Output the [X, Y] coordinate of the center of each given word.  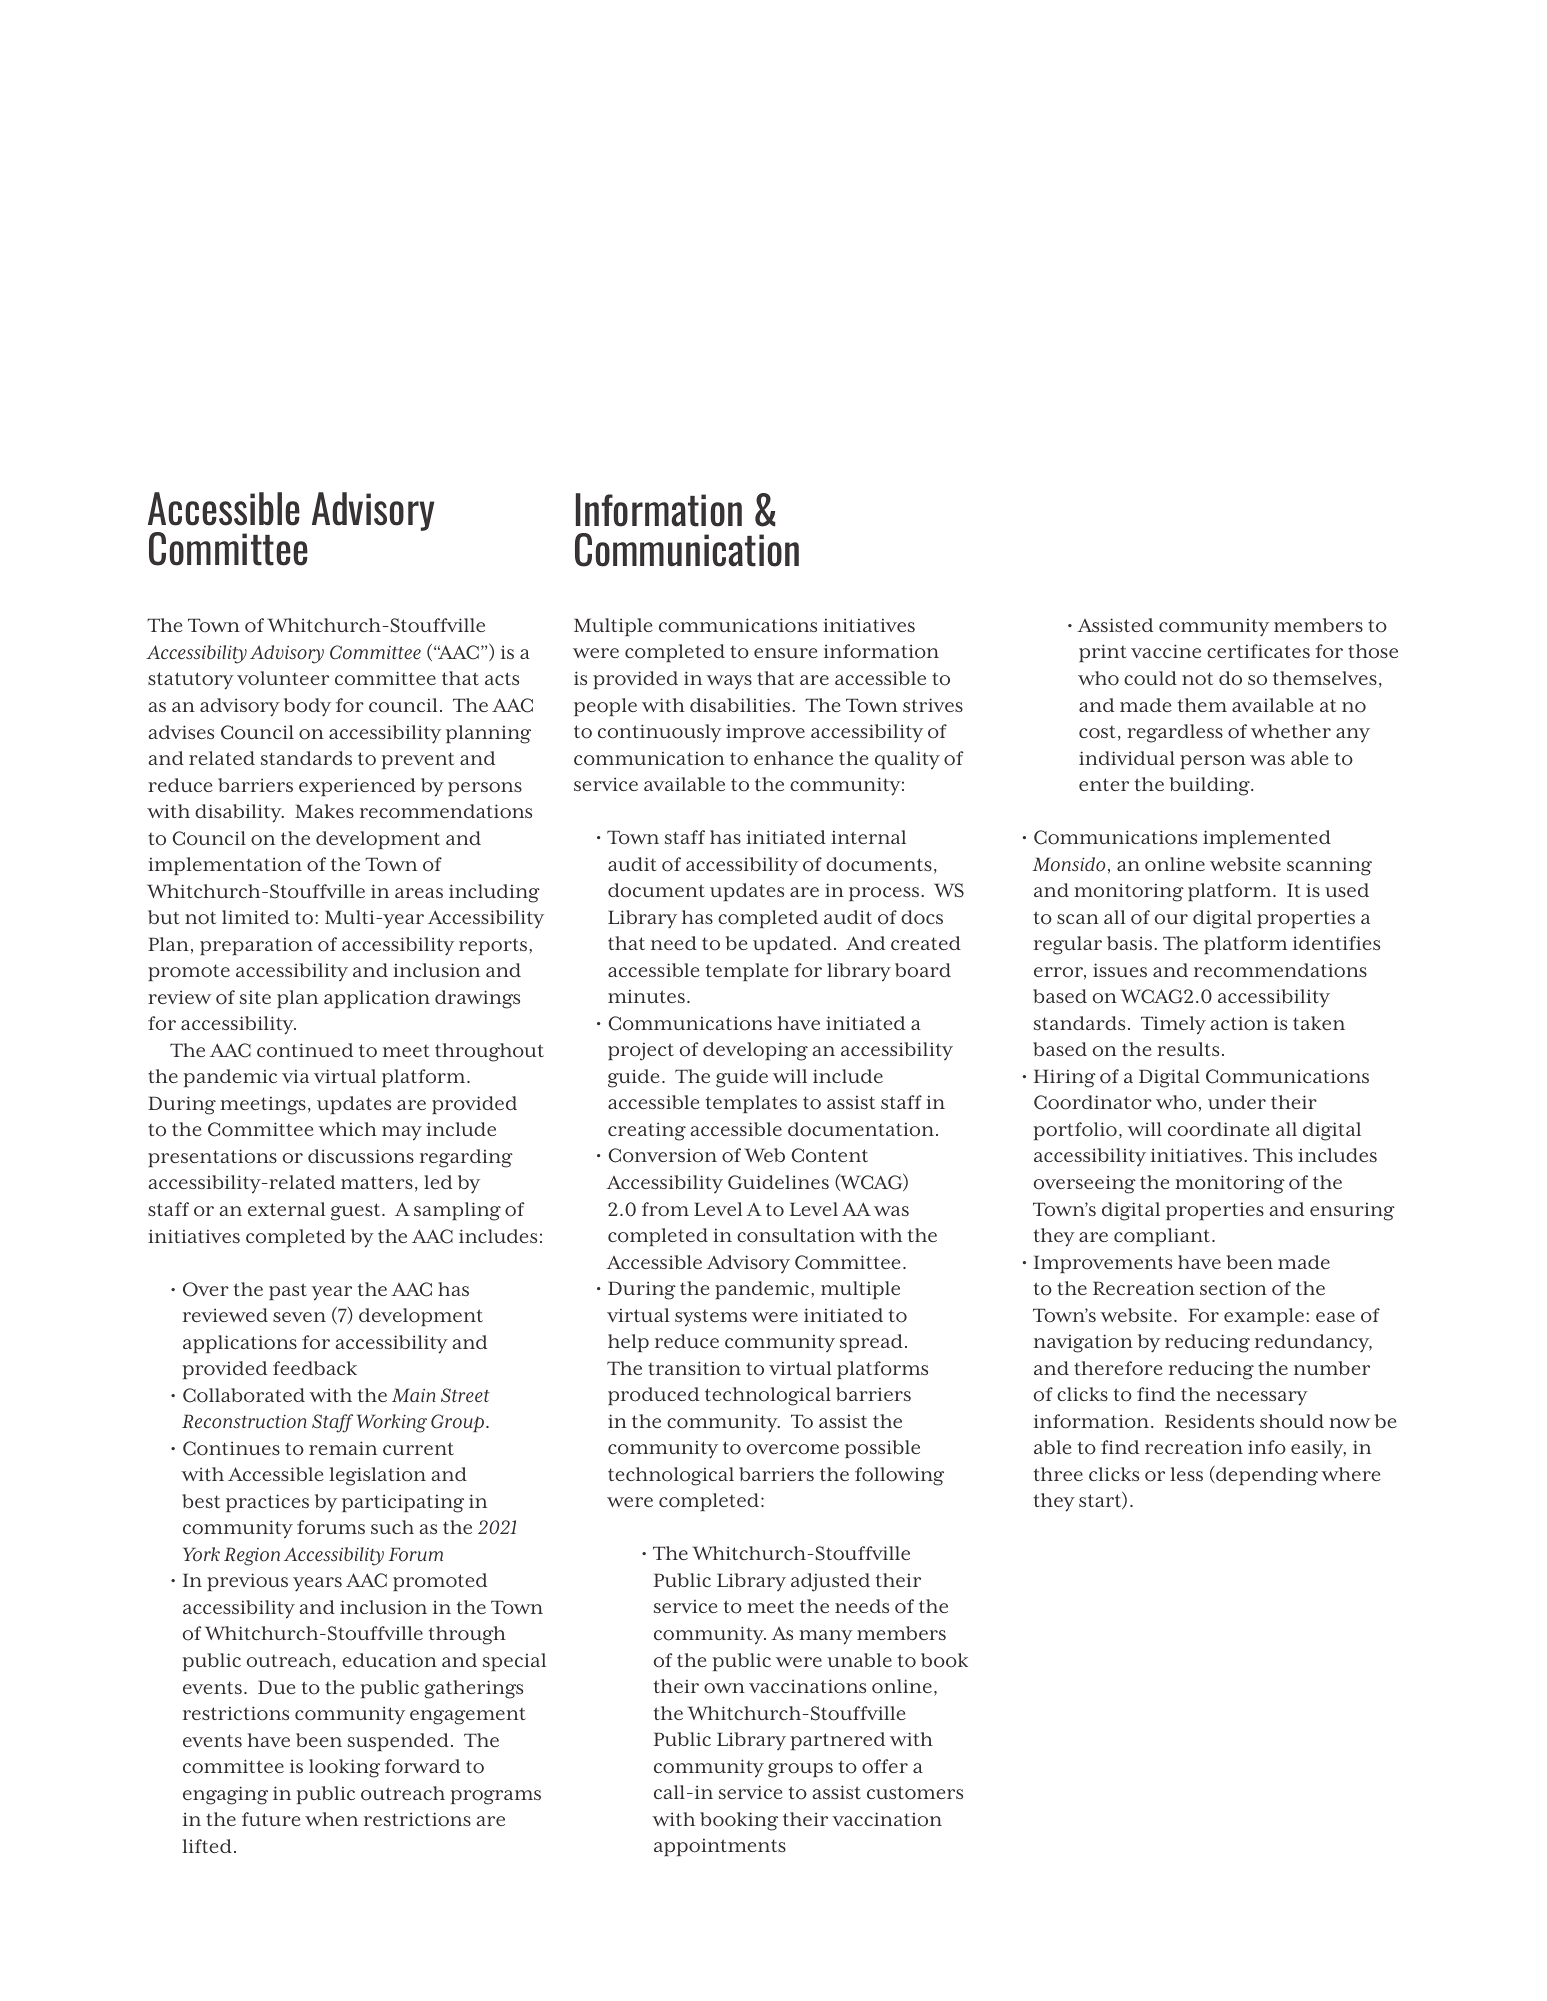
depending [1266, 1476]
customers [915, 1793]
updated [792, 945]
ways [729, 682]
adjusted [830, 1582]
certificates [1258, 651]
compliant [1163, 1237]
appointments [720, 1847]
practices [267, 1503]
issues [1120, 970]
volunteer [283, 678]
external [287, 1209]
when [331, 1819]
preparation [256, 946]
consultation [796, 1235]
